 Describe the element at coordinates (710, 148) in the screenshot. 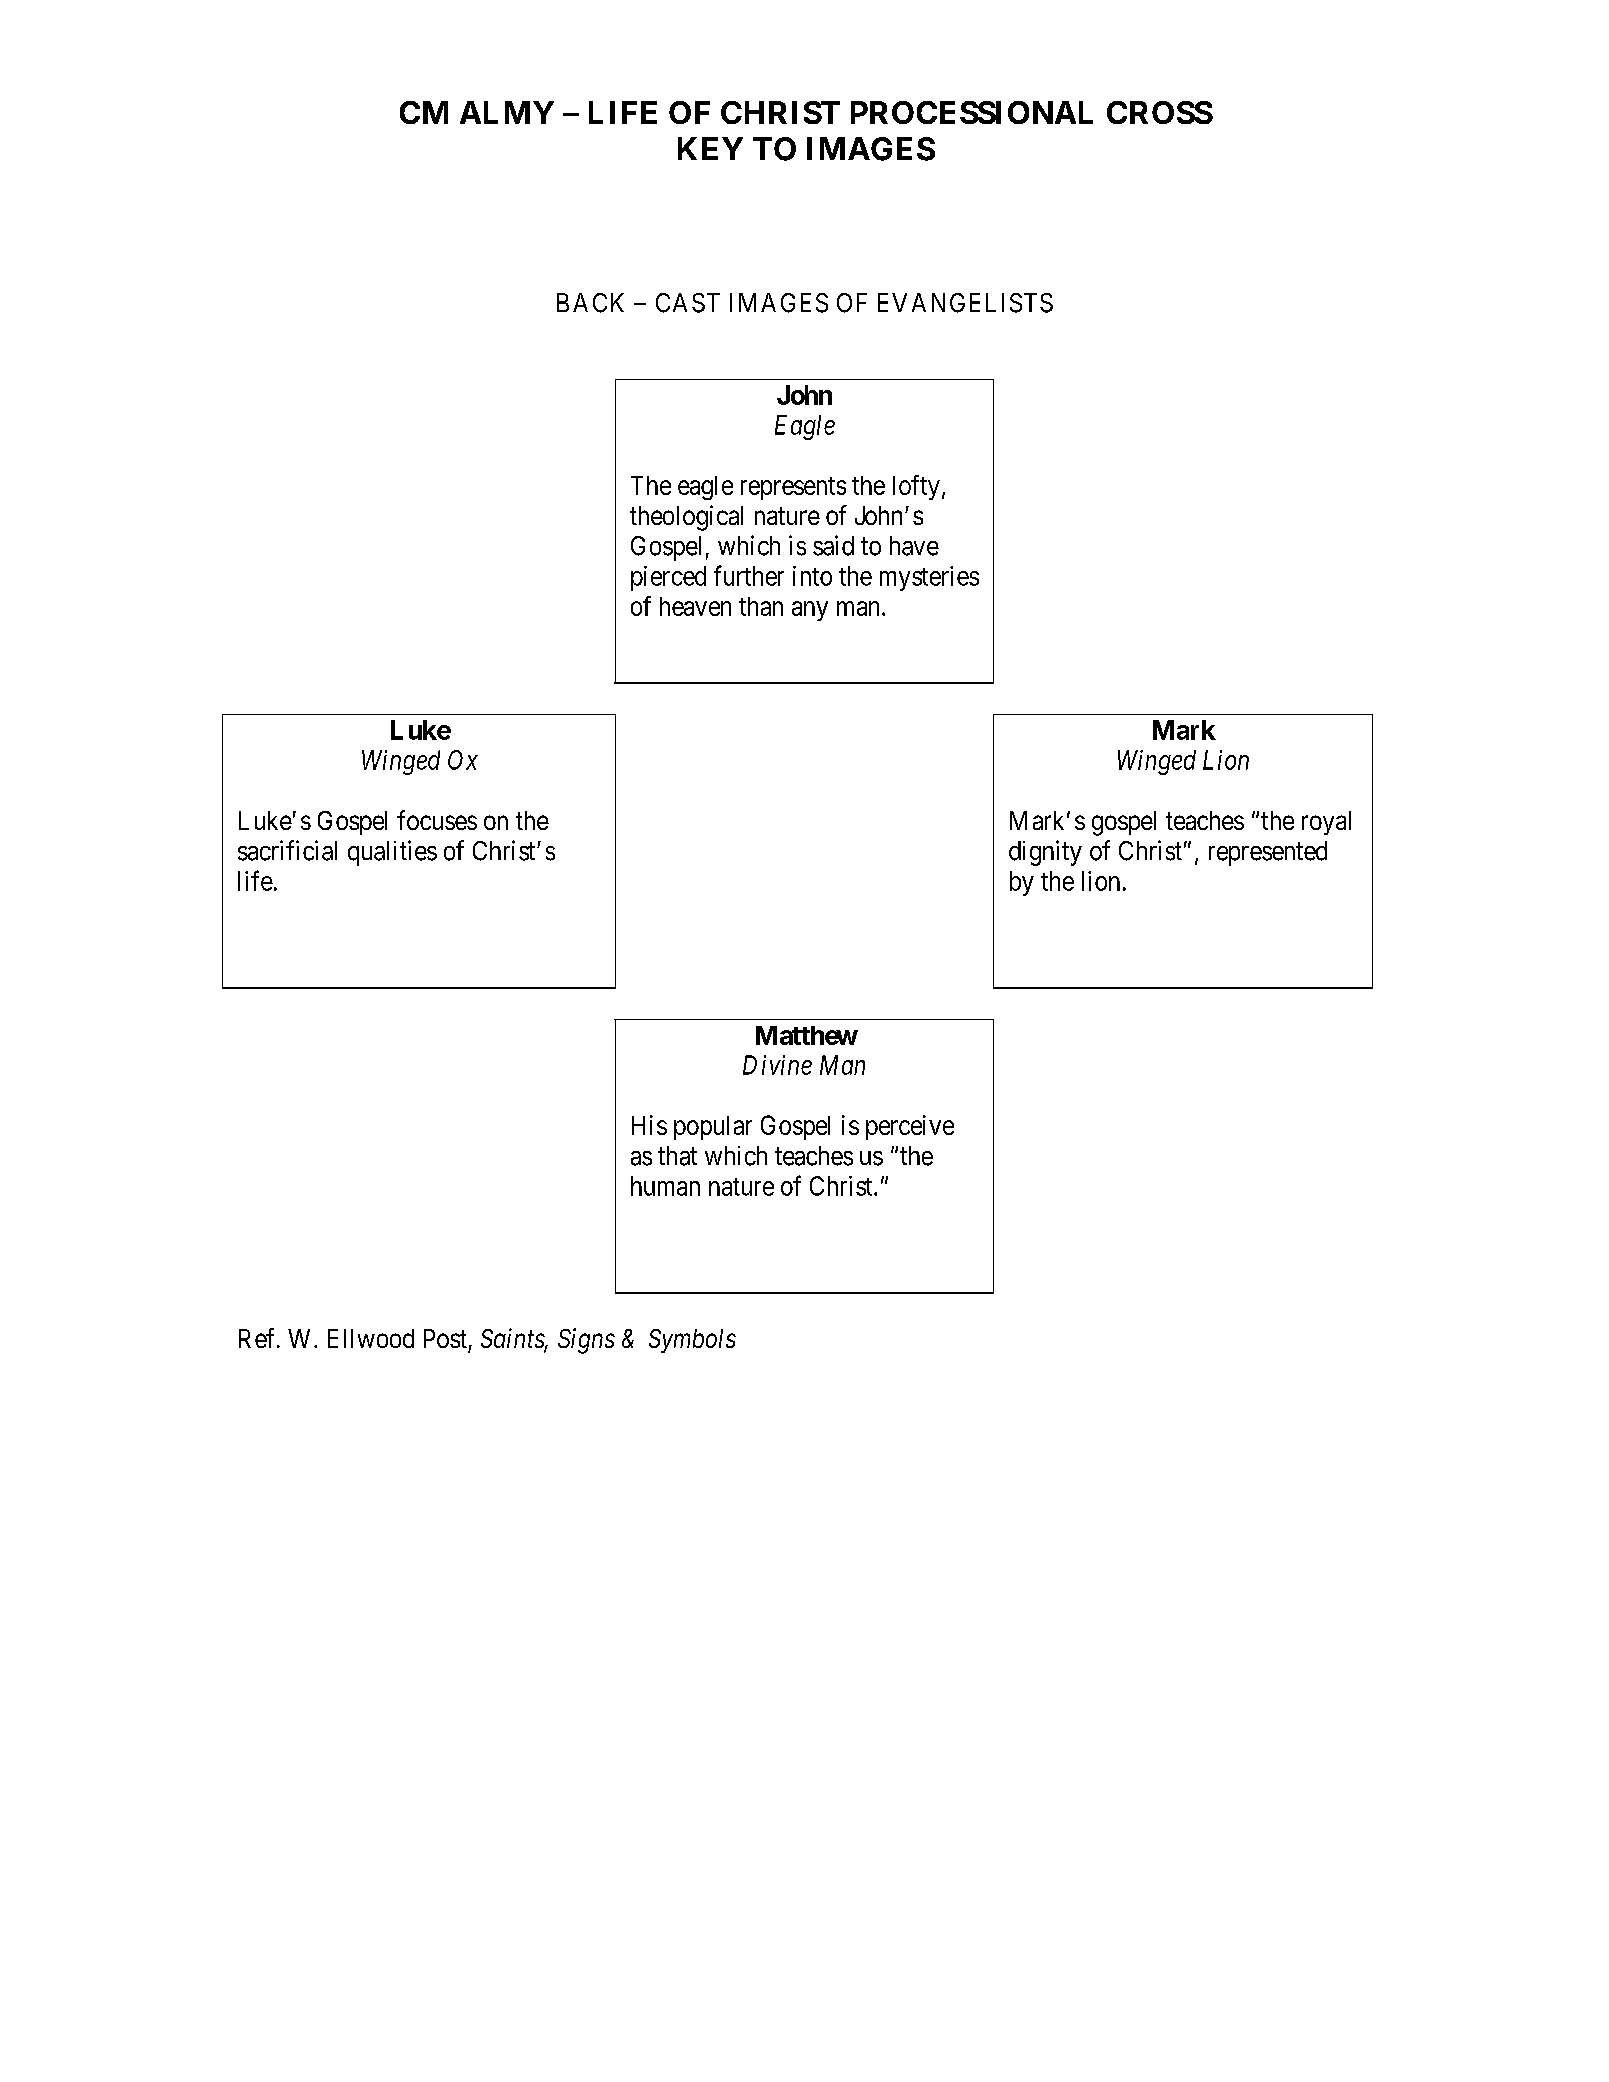

I see `KEY` at that location.
